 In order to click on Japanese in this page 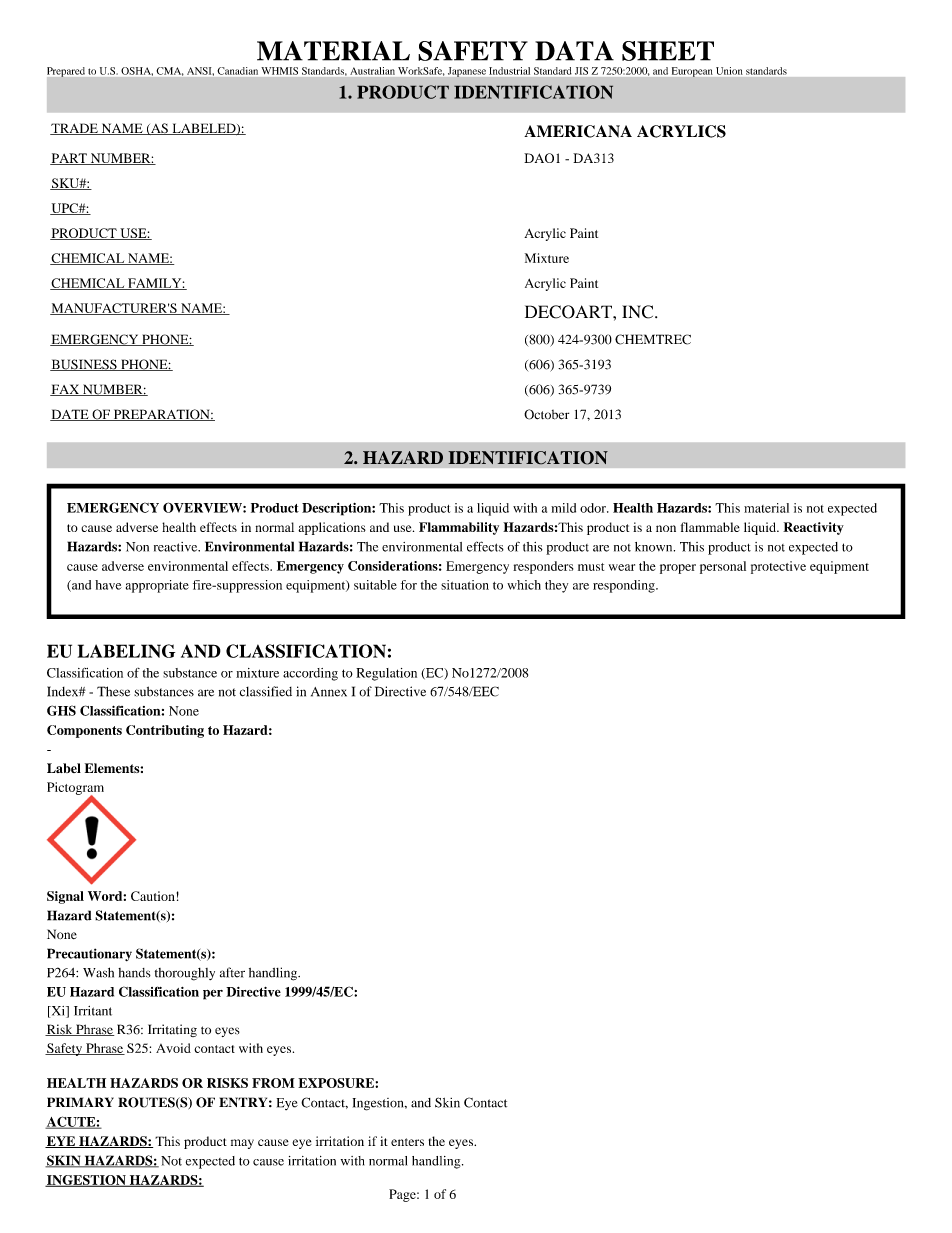, I will do `click(467, 72)`.
